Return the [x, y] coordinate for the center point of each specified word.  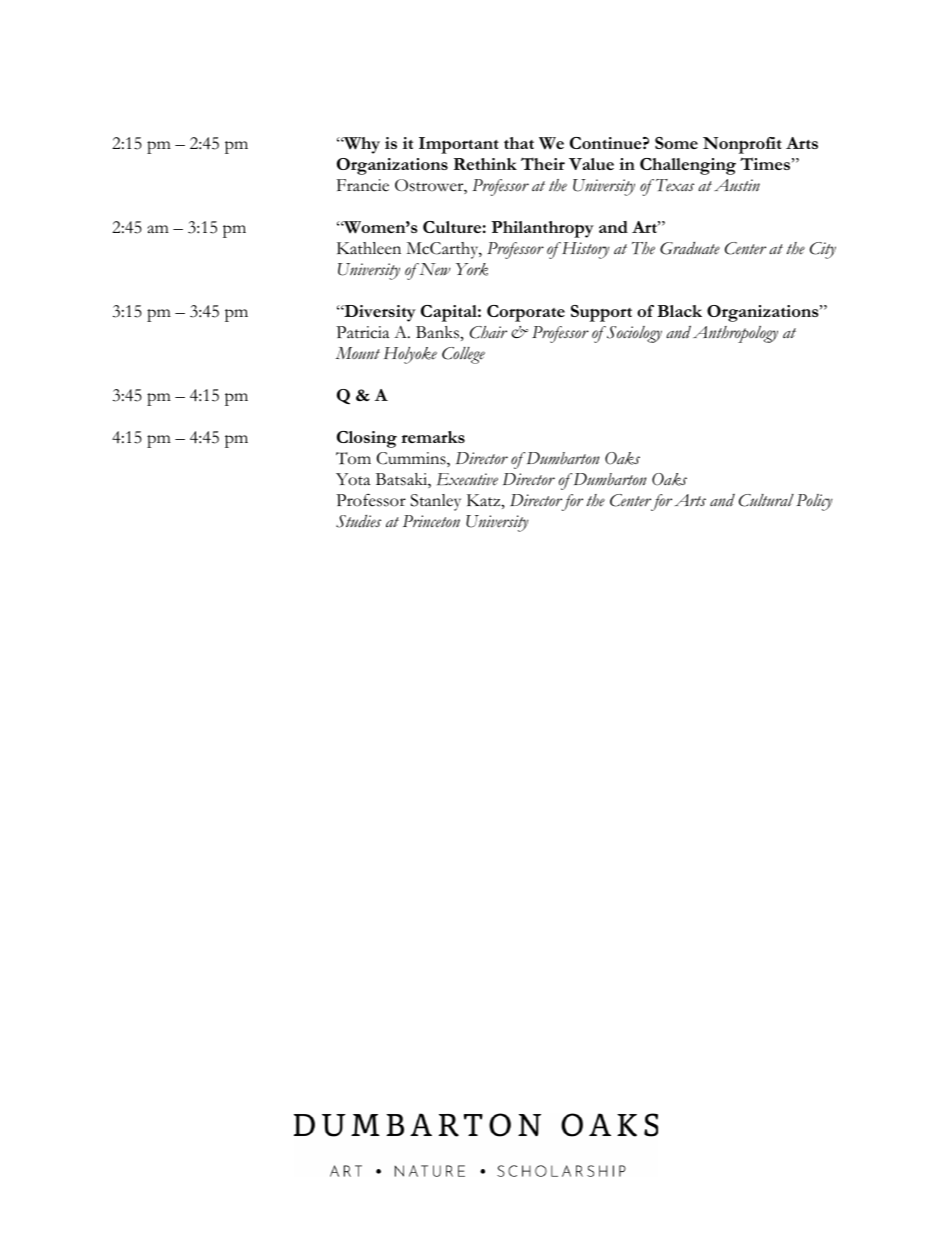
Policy [814, 502]
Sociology [633, 334]
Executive [467, 479]
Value [591, 164]
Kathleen [369, 248]
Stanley [435, 502]
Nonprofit [742, 145]
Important [459, 145]
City [823, 250]
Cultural [766, 500]
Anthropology [735, 334]
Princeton [431, 521]
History [585, 250]
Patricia [362, 332]
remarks [433, 437]
